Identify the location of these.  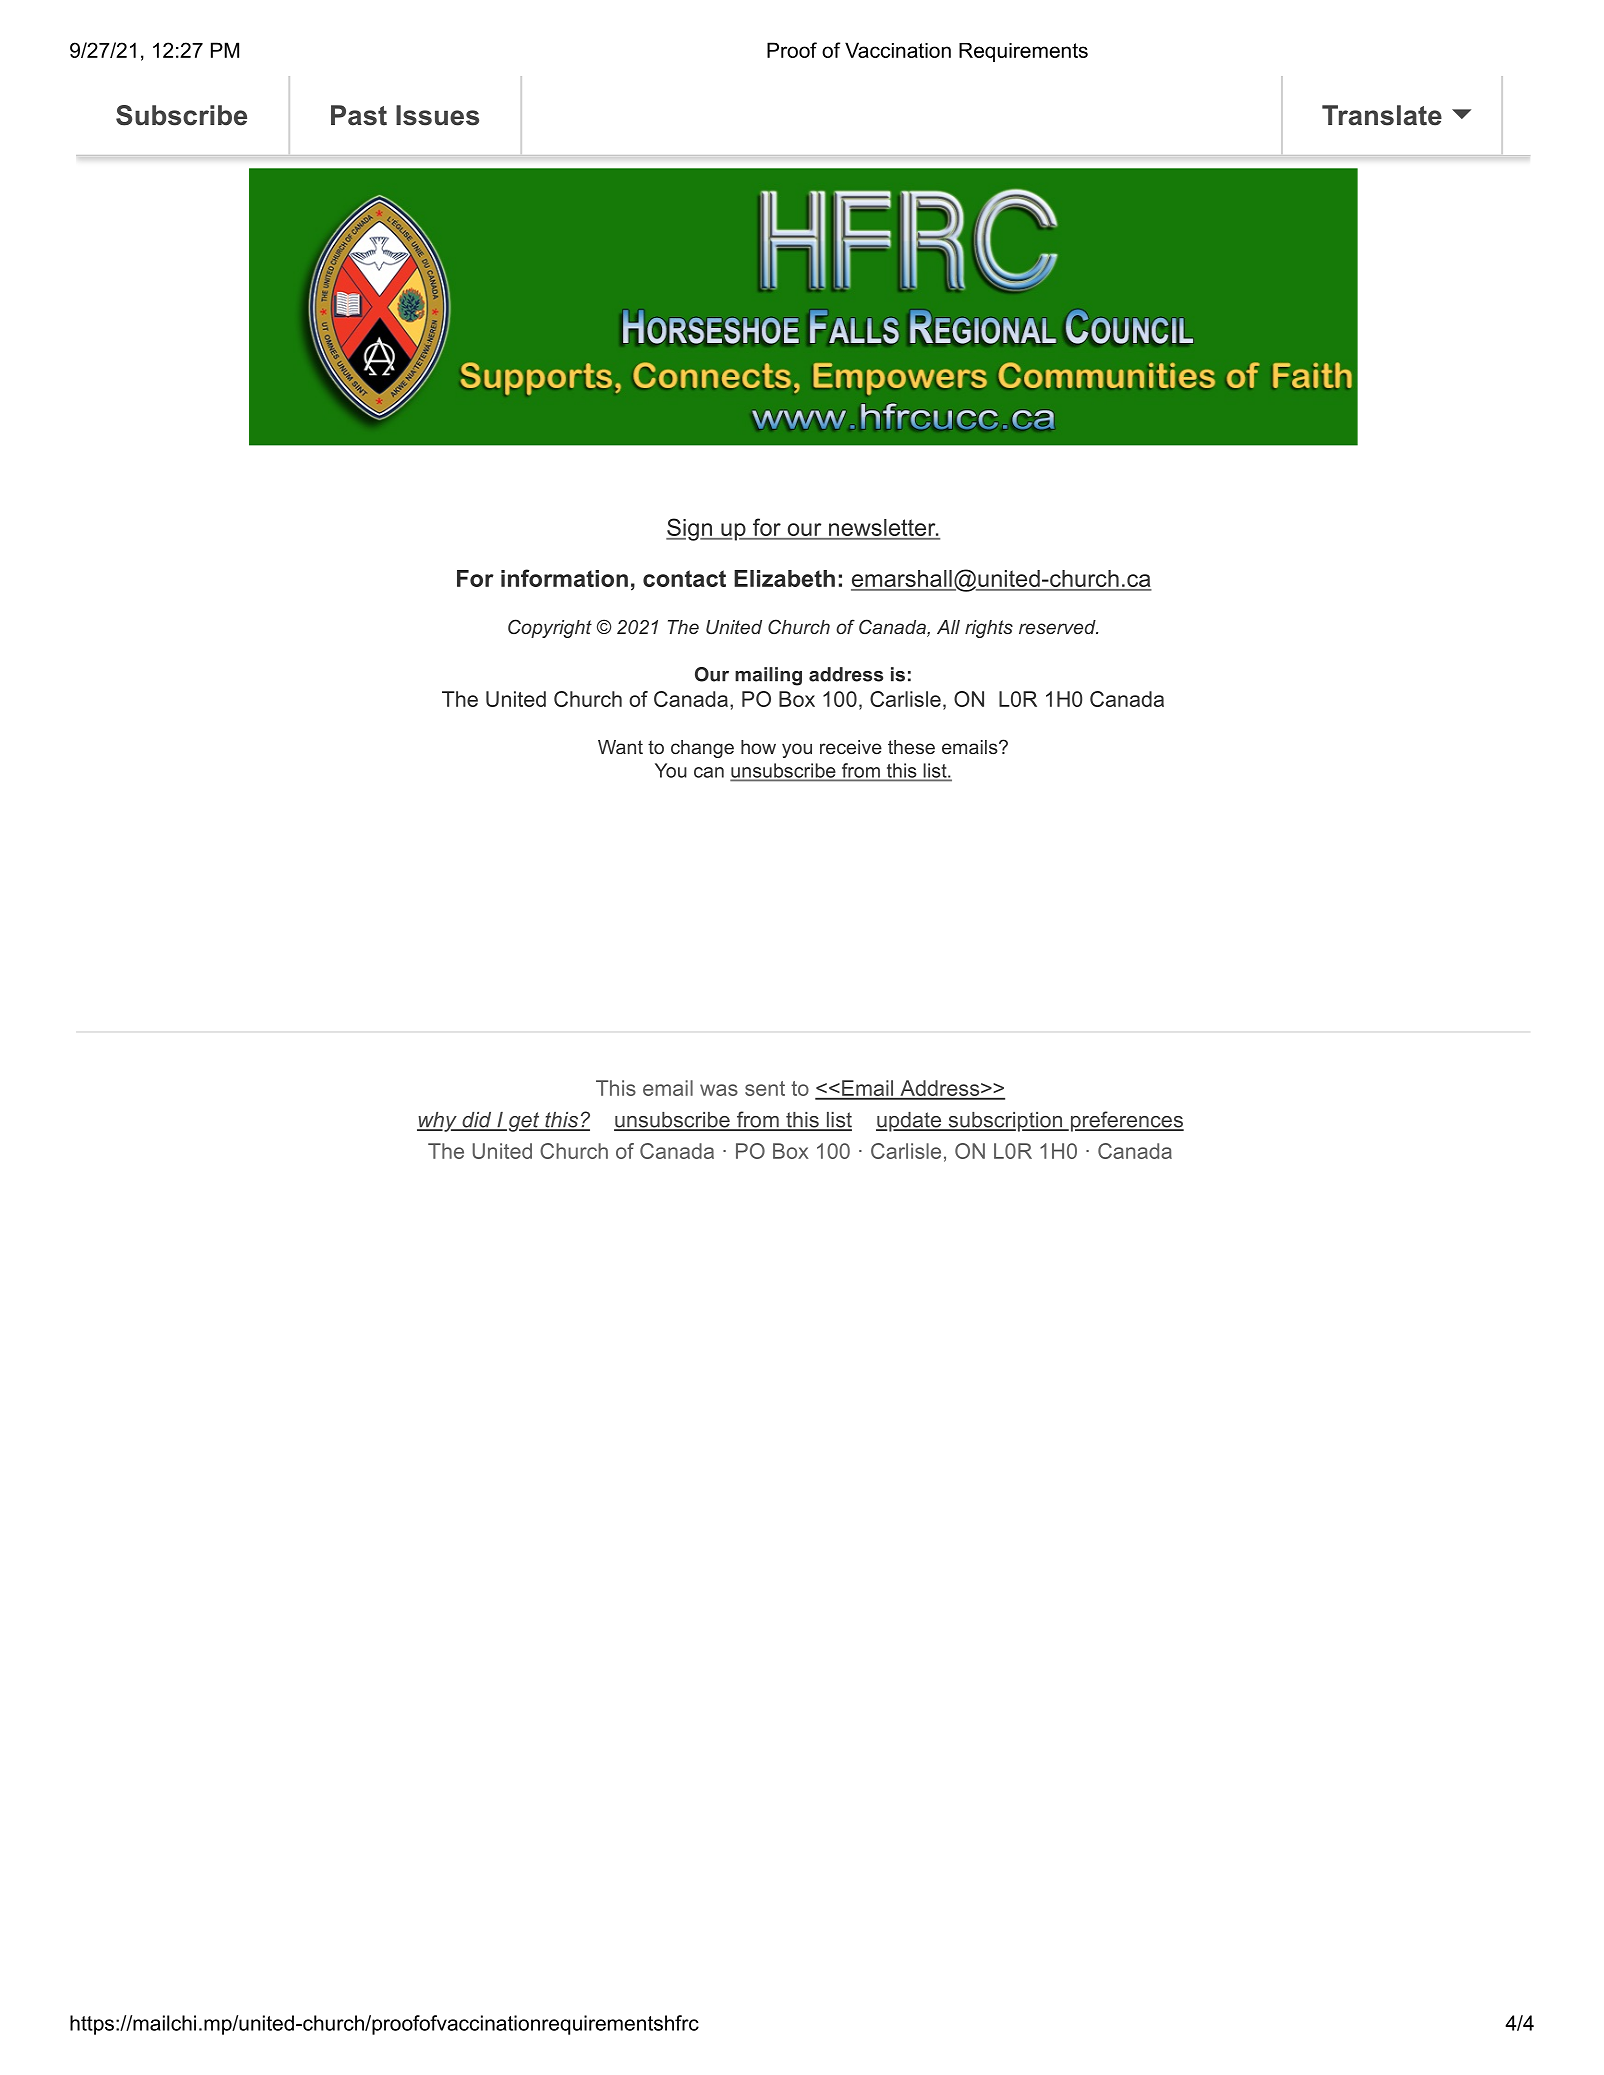
(911, 747).
